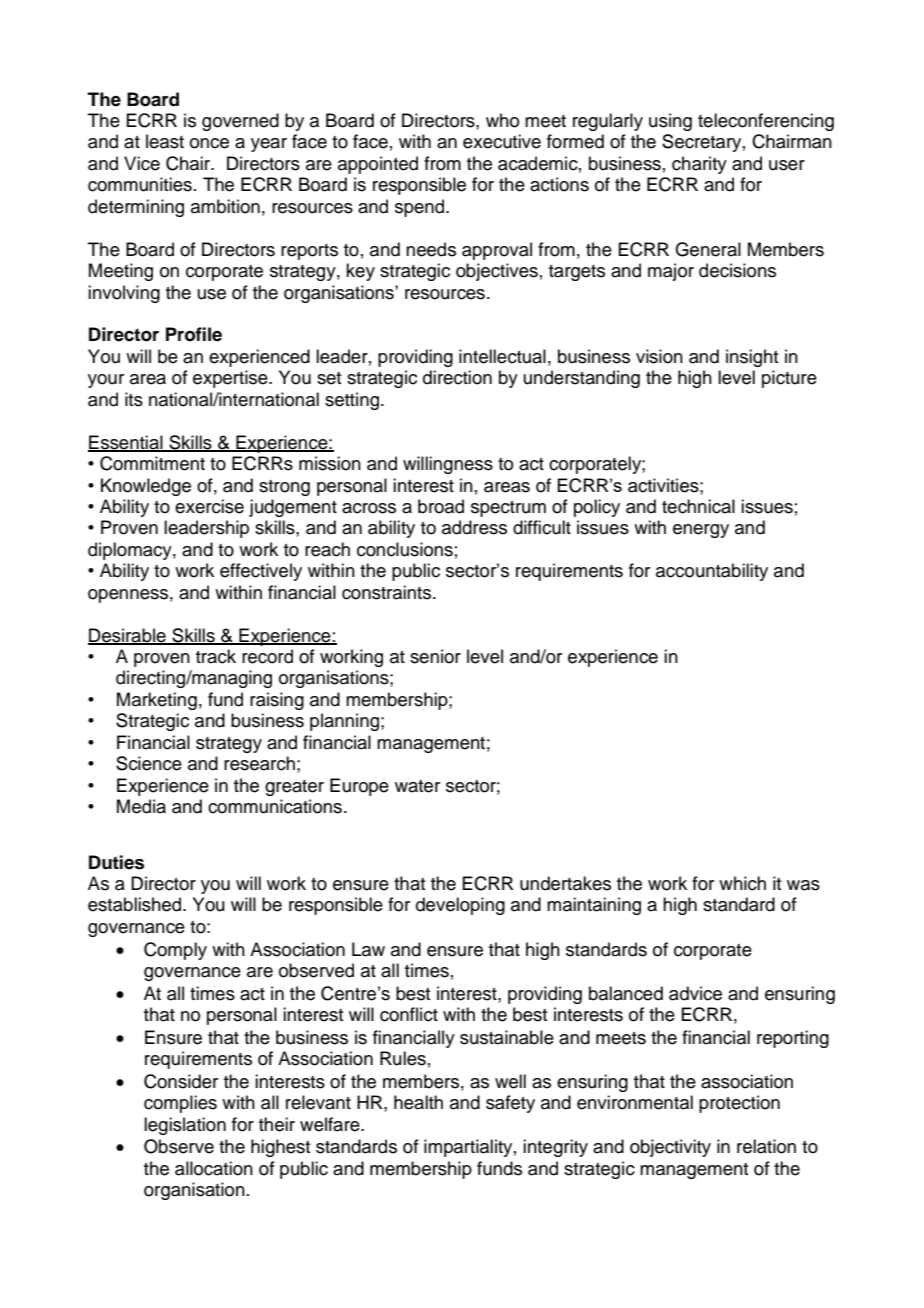 The width and height of the screenshot is (924, 1308). Describe the element at coordinates (752, 358) in the screenshot. I see `insight` at that location.
